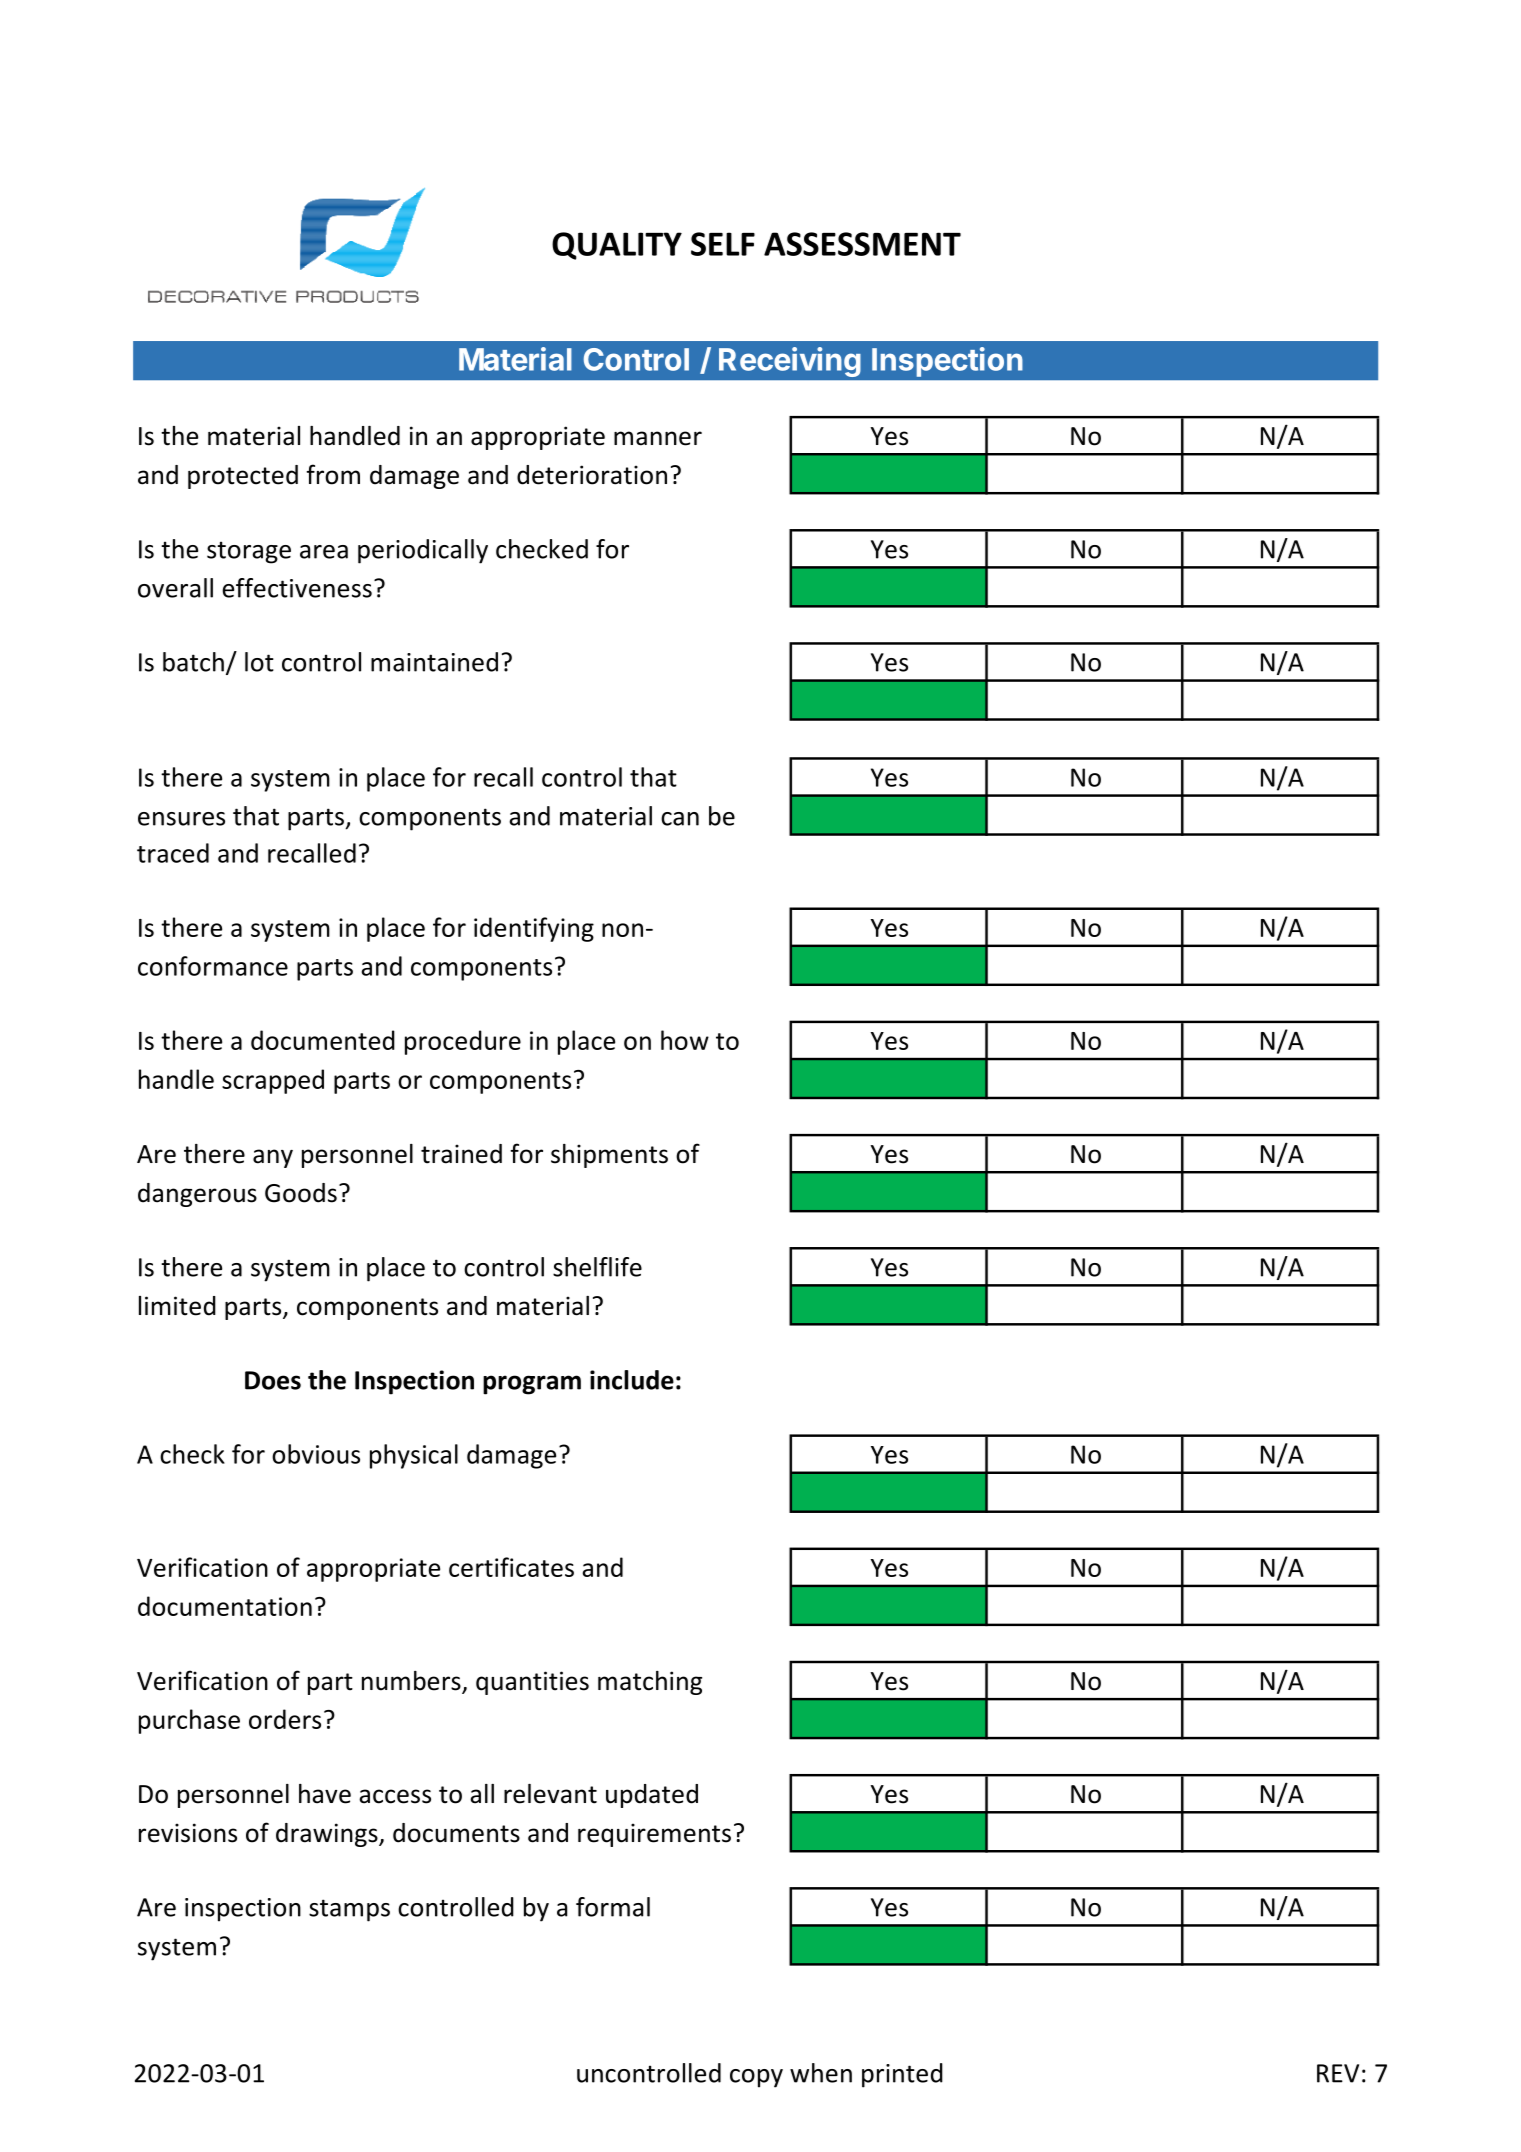 The image size is (1521, 2152). What do you see at coordinates (862, 244) in the screenshot?
I see `ASSESSMENT` at bounding box center [862, 244].
